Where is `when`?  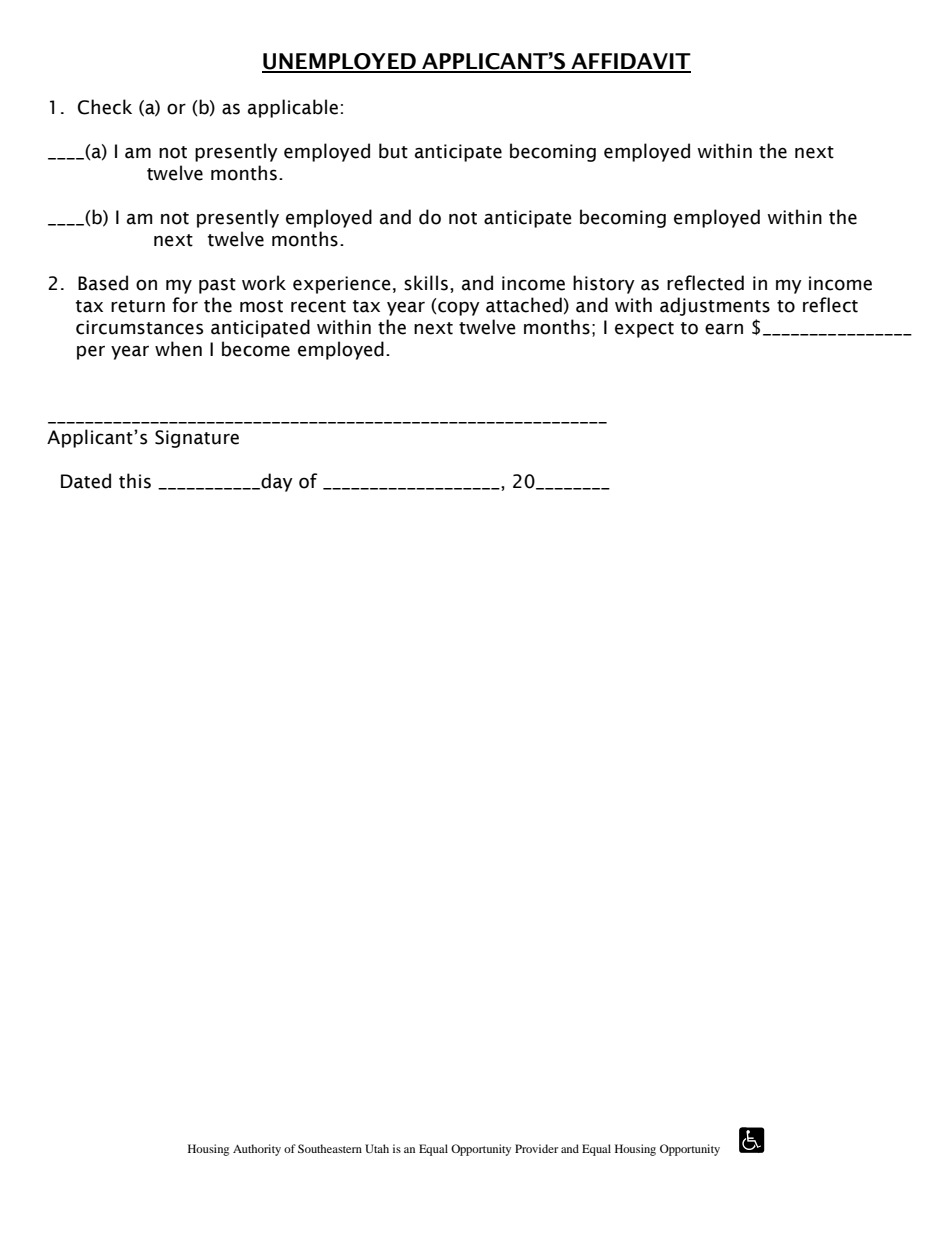
when is located at coordinates (178, 349).
